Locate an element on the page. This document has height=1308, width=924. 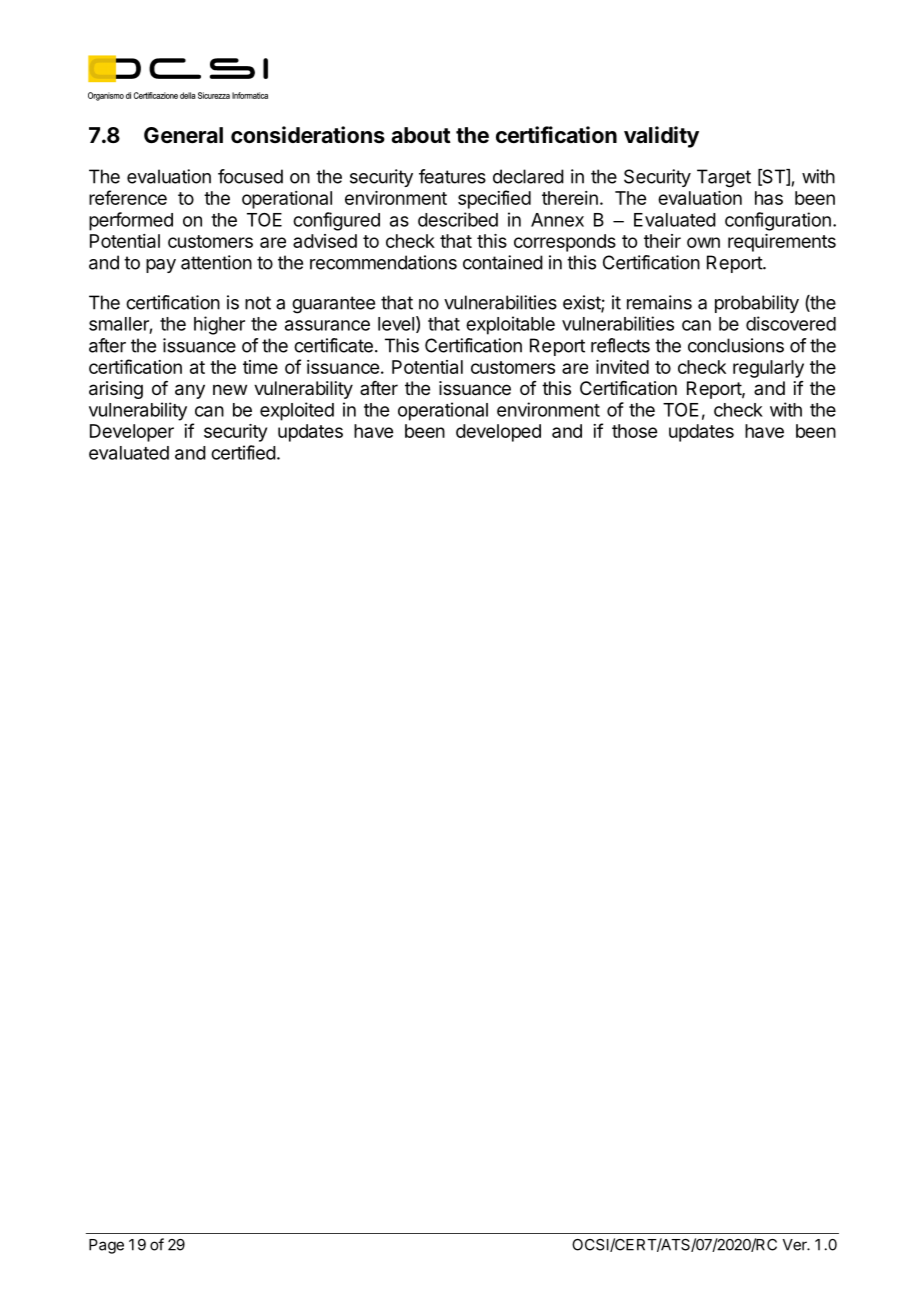
those is located at coordinates (634, 431).
